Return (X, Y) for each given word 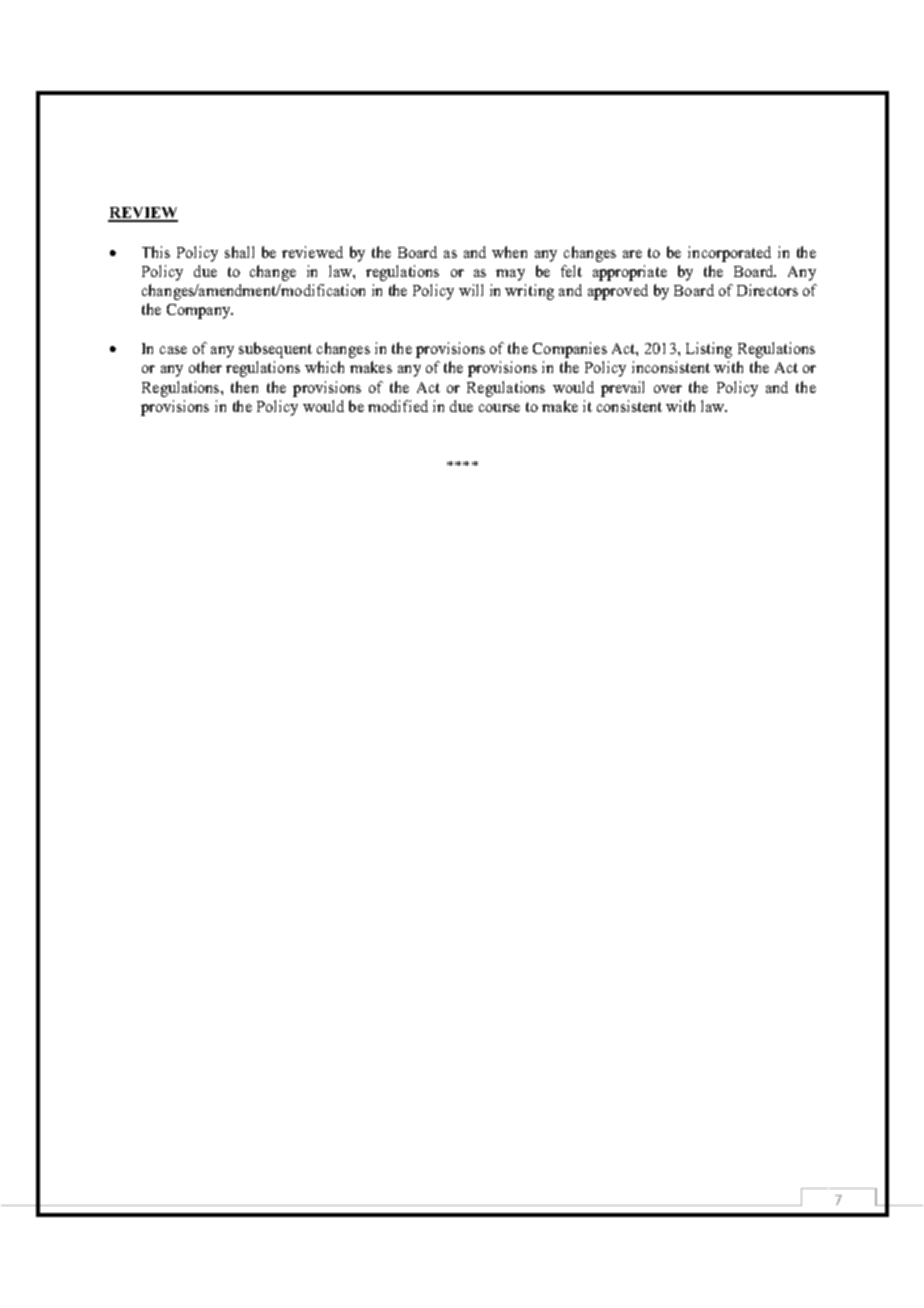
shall (239, 252)
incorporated (729, 254)
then (244, 387)
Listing (709, 350)
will (471, 290)
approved (618, 292)
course (499, 408)
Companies (570, 350)
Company (200, 311)
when (509, 252)
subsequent (275, 350)
